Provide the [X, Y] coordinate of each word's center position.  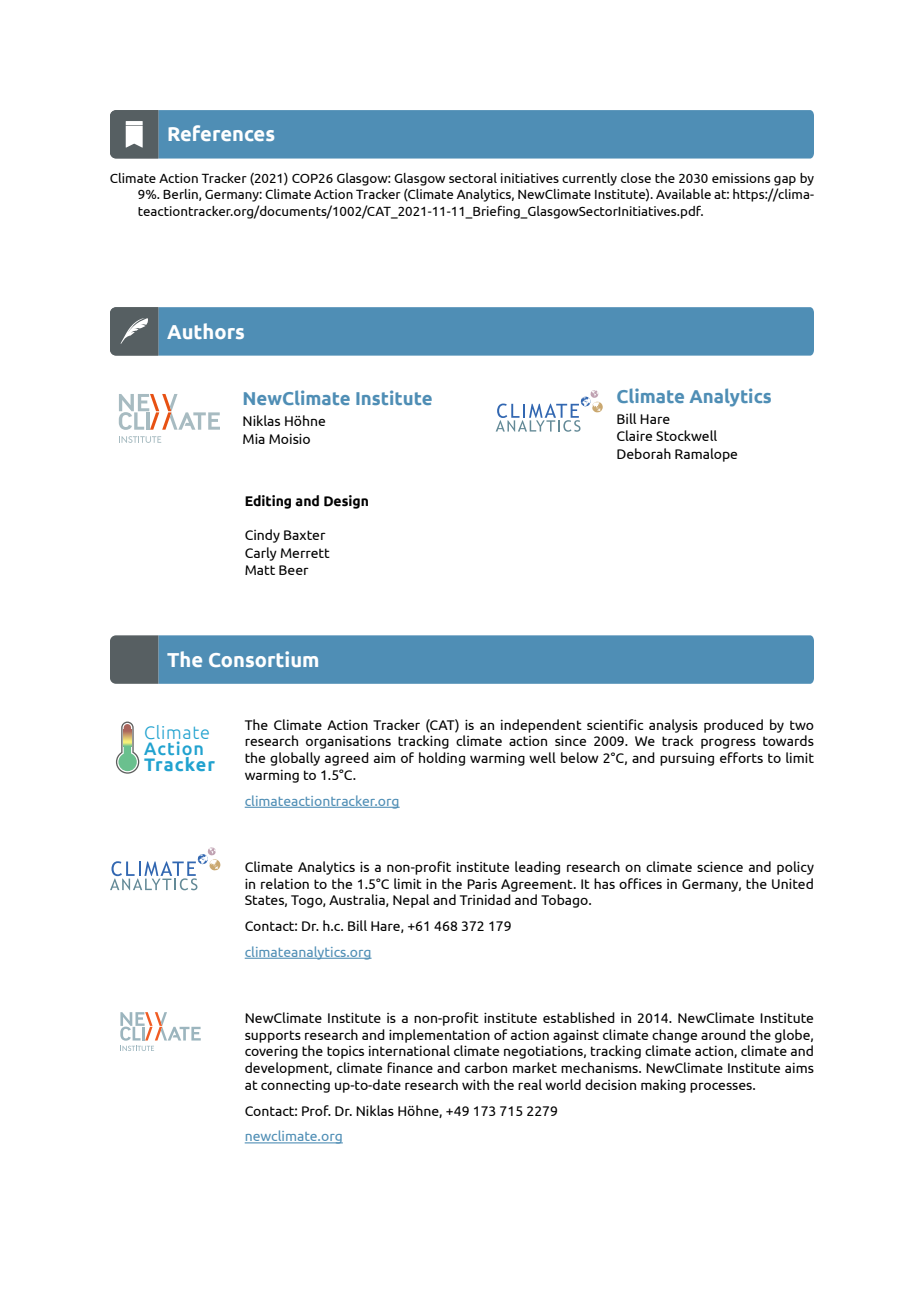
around [723, 1034]
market [535, 1067]
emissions [741, 178]
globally [295, 759]
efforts [741, 757]
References [221, 133]
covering [271, 1052]
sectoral [473, 178]
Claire [634, 435]
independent [541, 726]
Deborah [644, 453]
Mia [254, 438]
